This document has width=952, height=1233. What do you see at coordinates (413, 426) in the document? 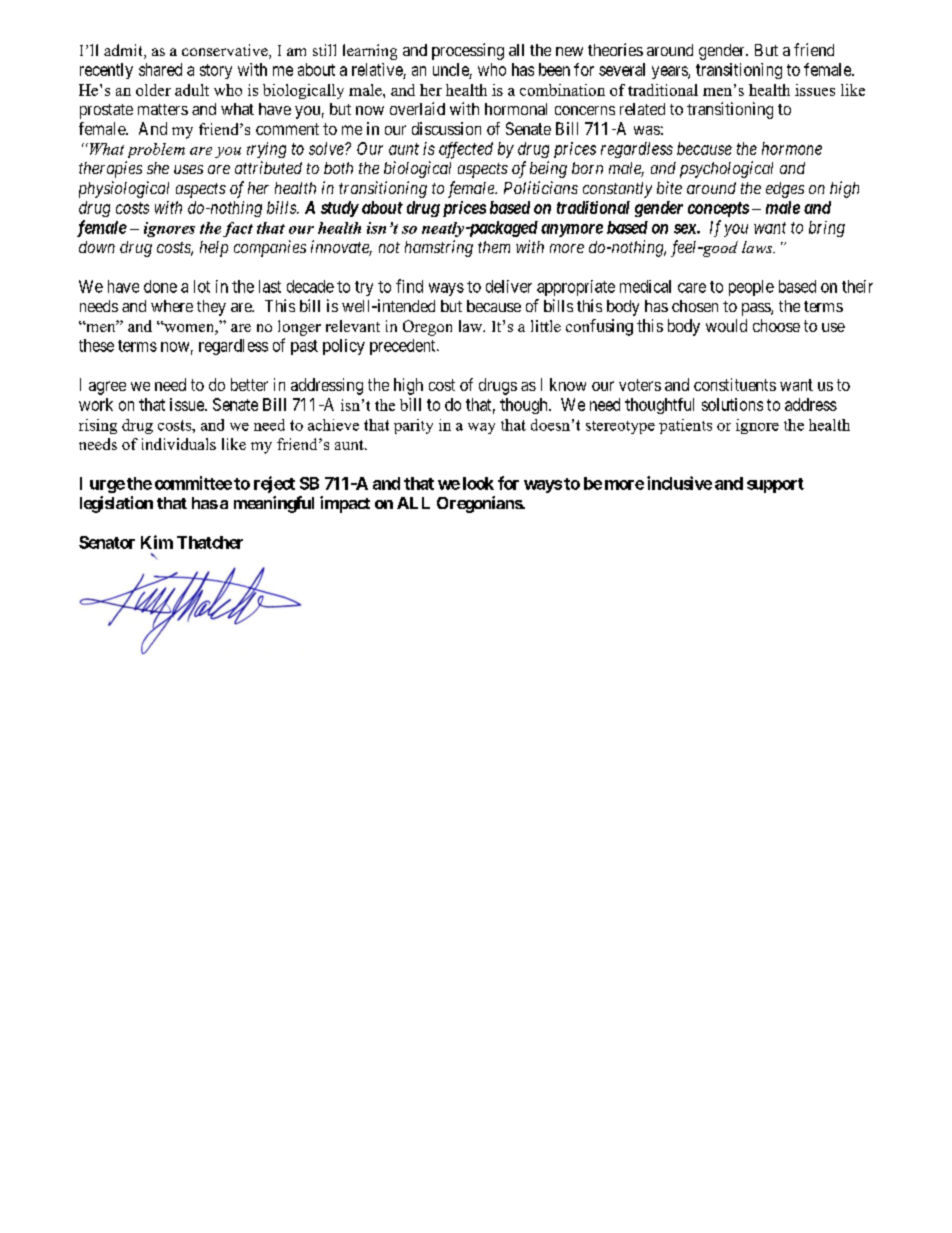
I see `parity` at bounding box center [413, 426].
